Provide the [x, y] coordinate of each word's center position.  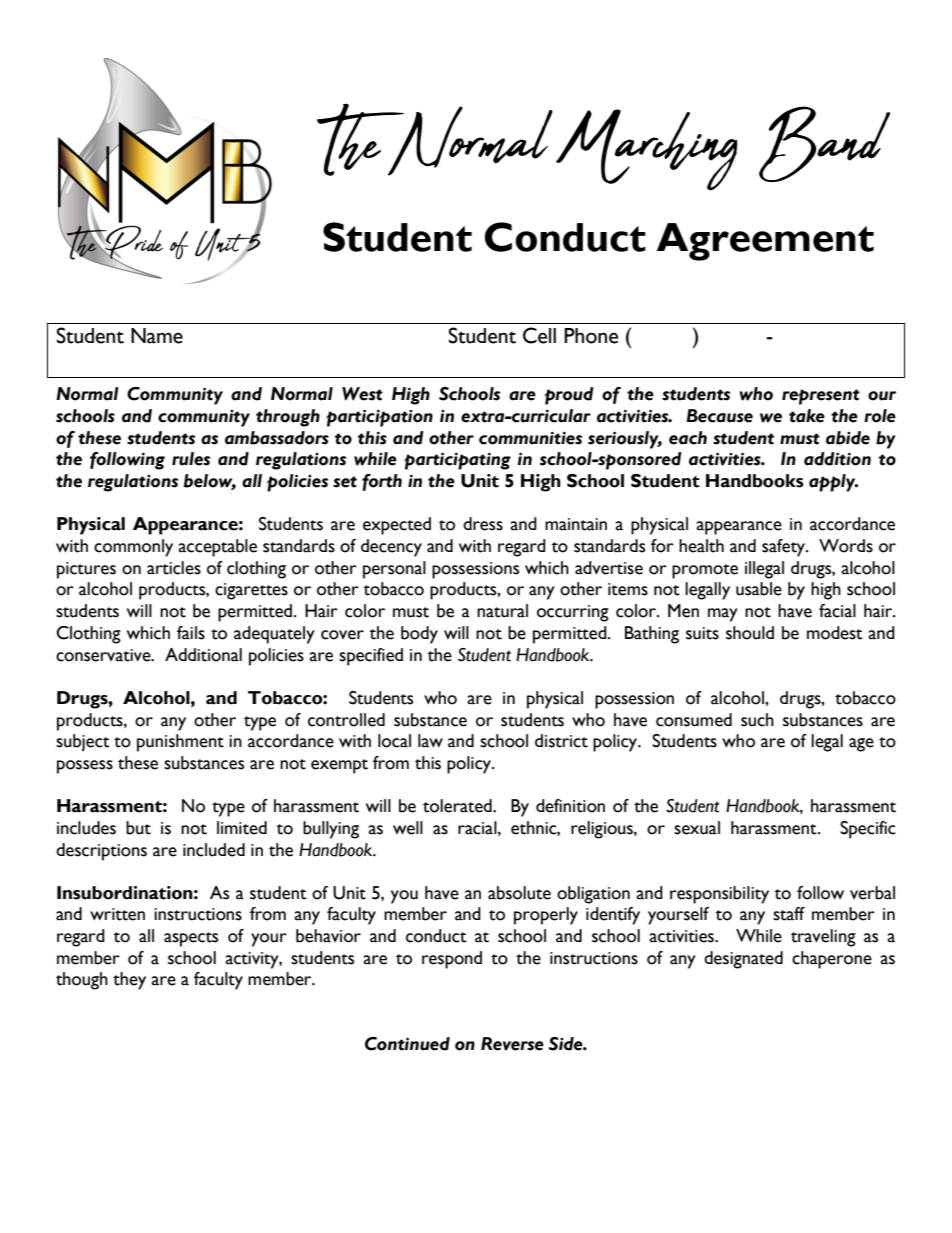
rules [191, 459]
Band [824, 144]
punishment [180, 743]
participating [457, 461]
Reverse [512, 1044]
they [129, 981]
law [430, 741]
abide [848, 438]
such [757, 720]
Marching [647, 150]
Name [157, 336]
